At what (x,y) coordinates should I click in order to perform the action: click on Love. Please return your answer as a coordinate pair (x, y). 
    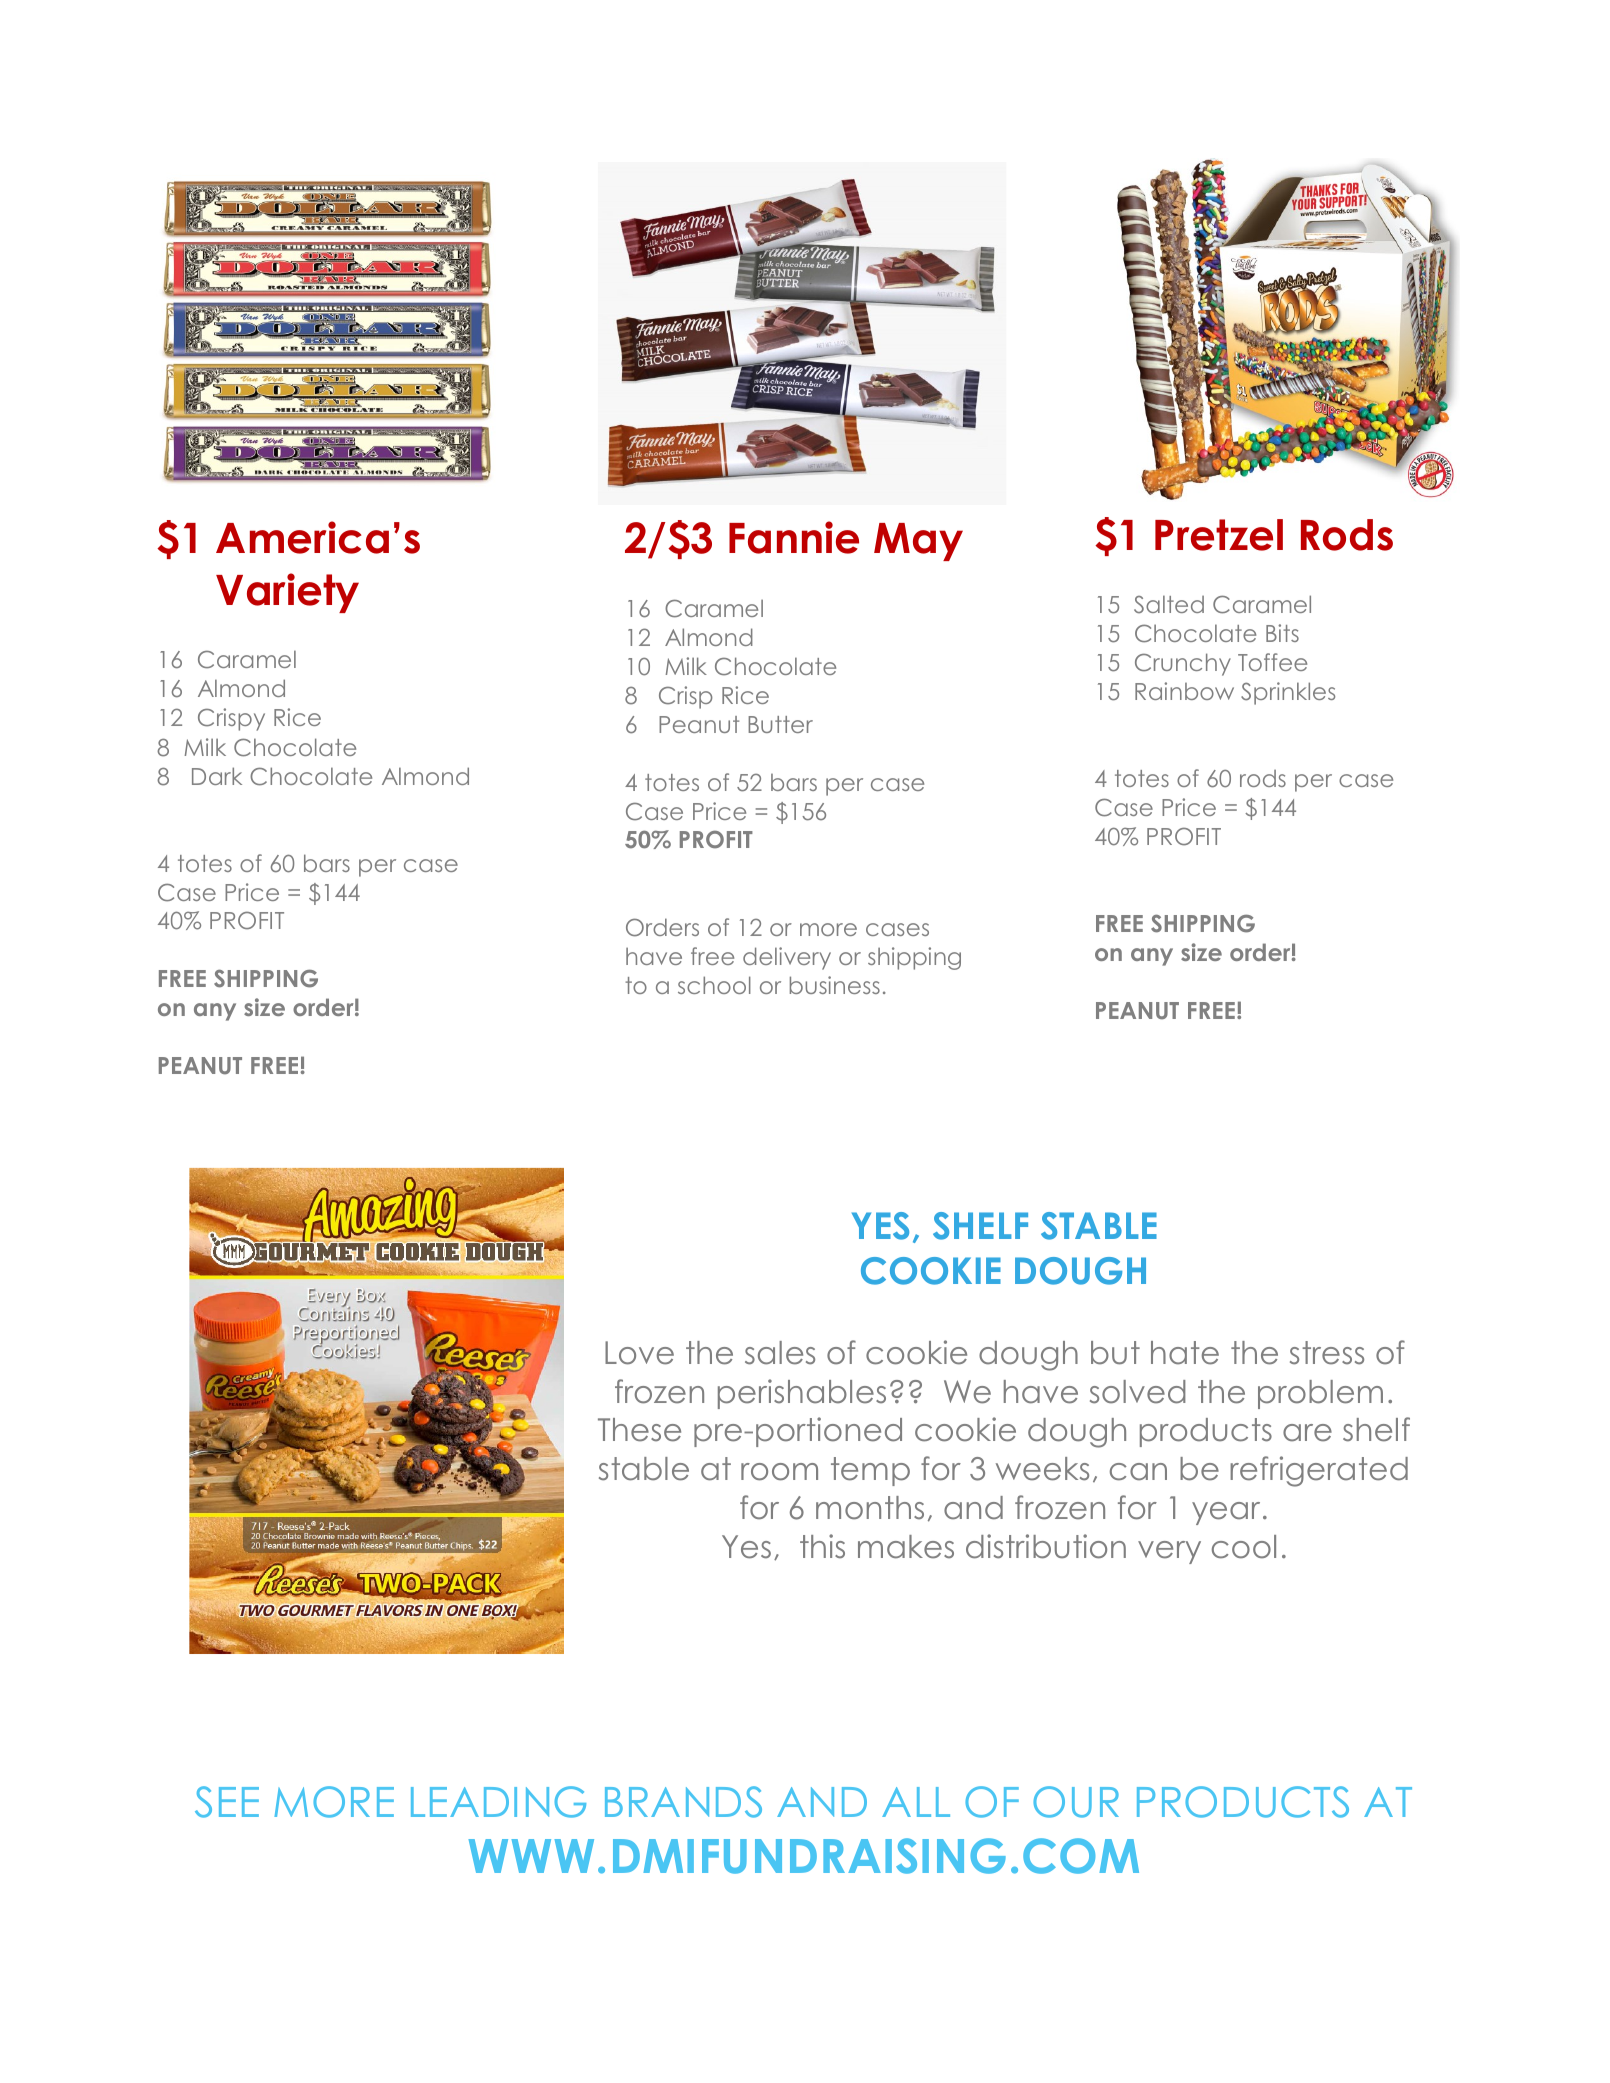
    Looking at the image, I should click on (639, 1353).
